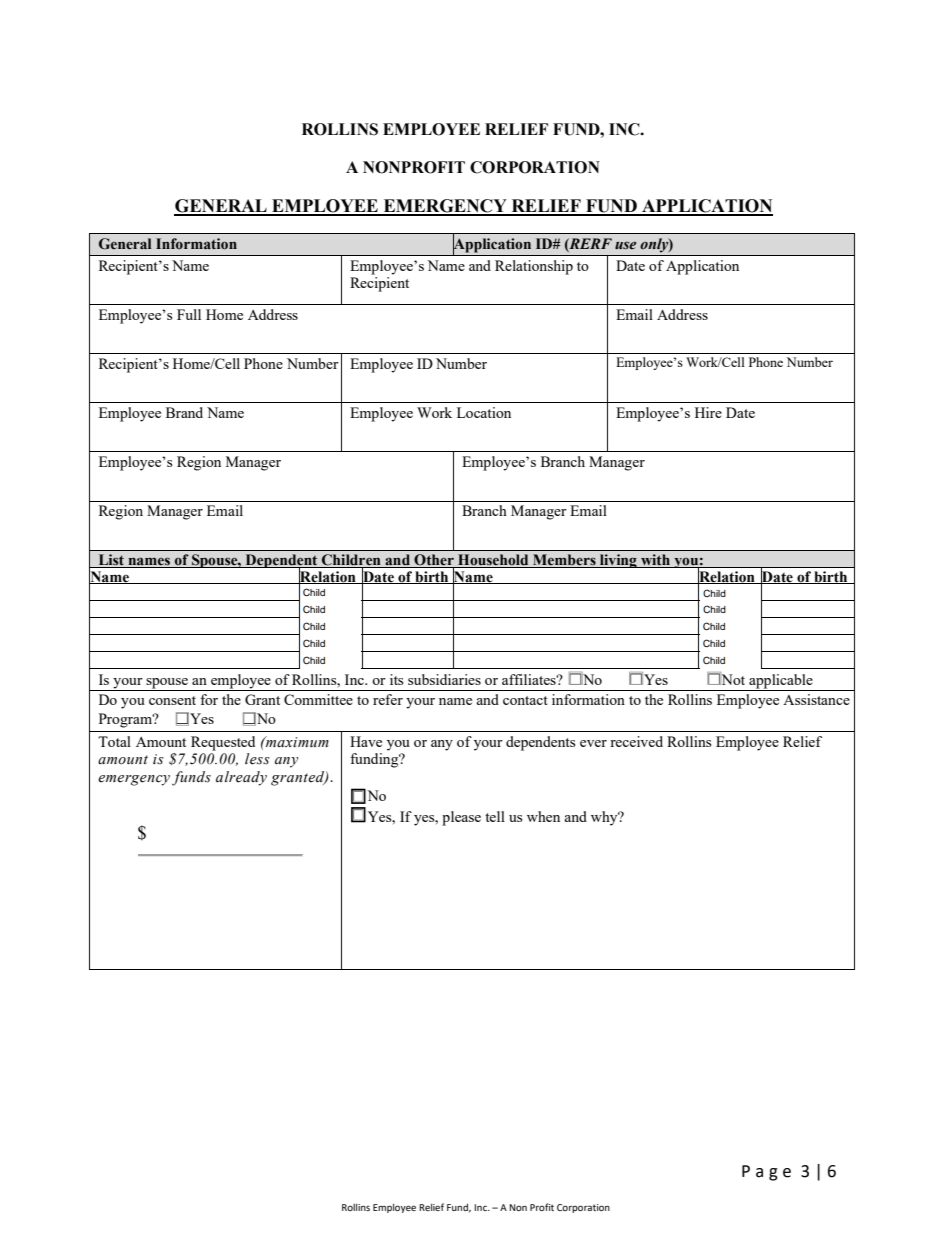 Image resolution: width=952 pixels, height=1233 pixels. What do you see at coordinates (543, 816) in the page?
I see `when` at bounding box center [543, 816].
